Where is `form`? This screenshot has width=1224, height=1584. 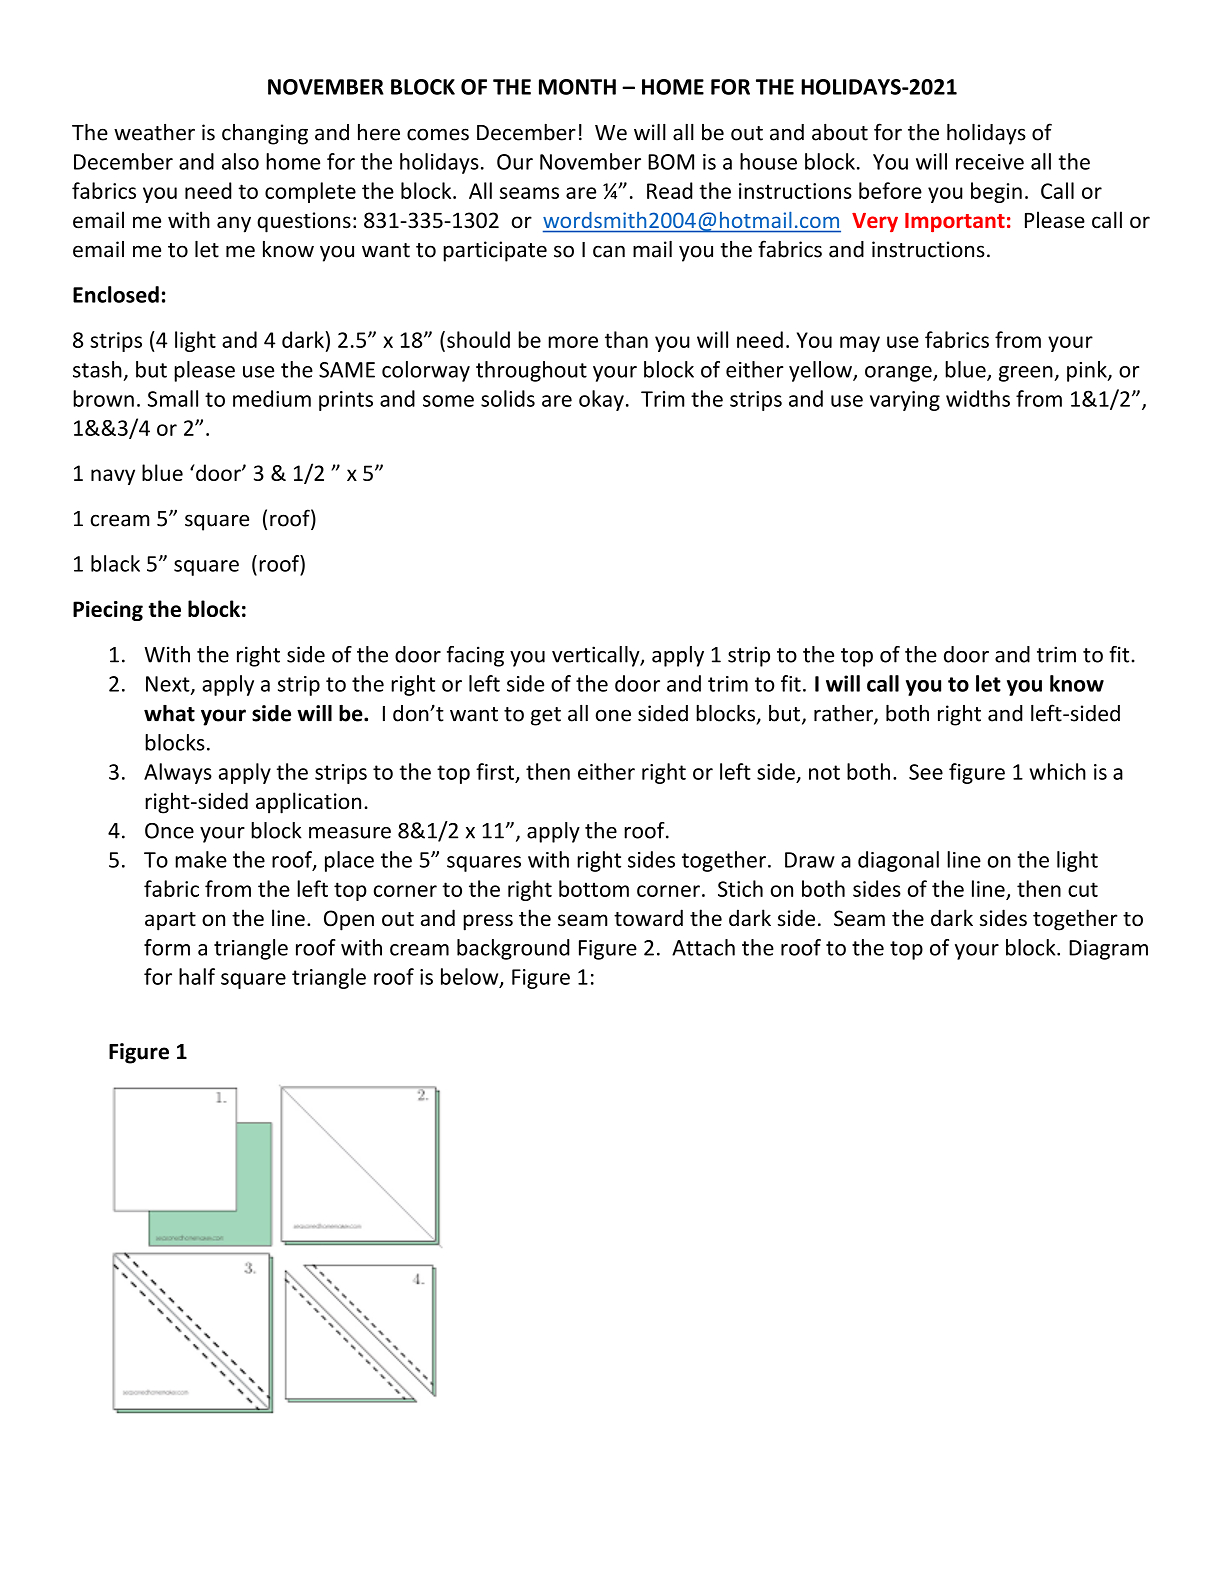 form is located at coordinates (167, 947).
